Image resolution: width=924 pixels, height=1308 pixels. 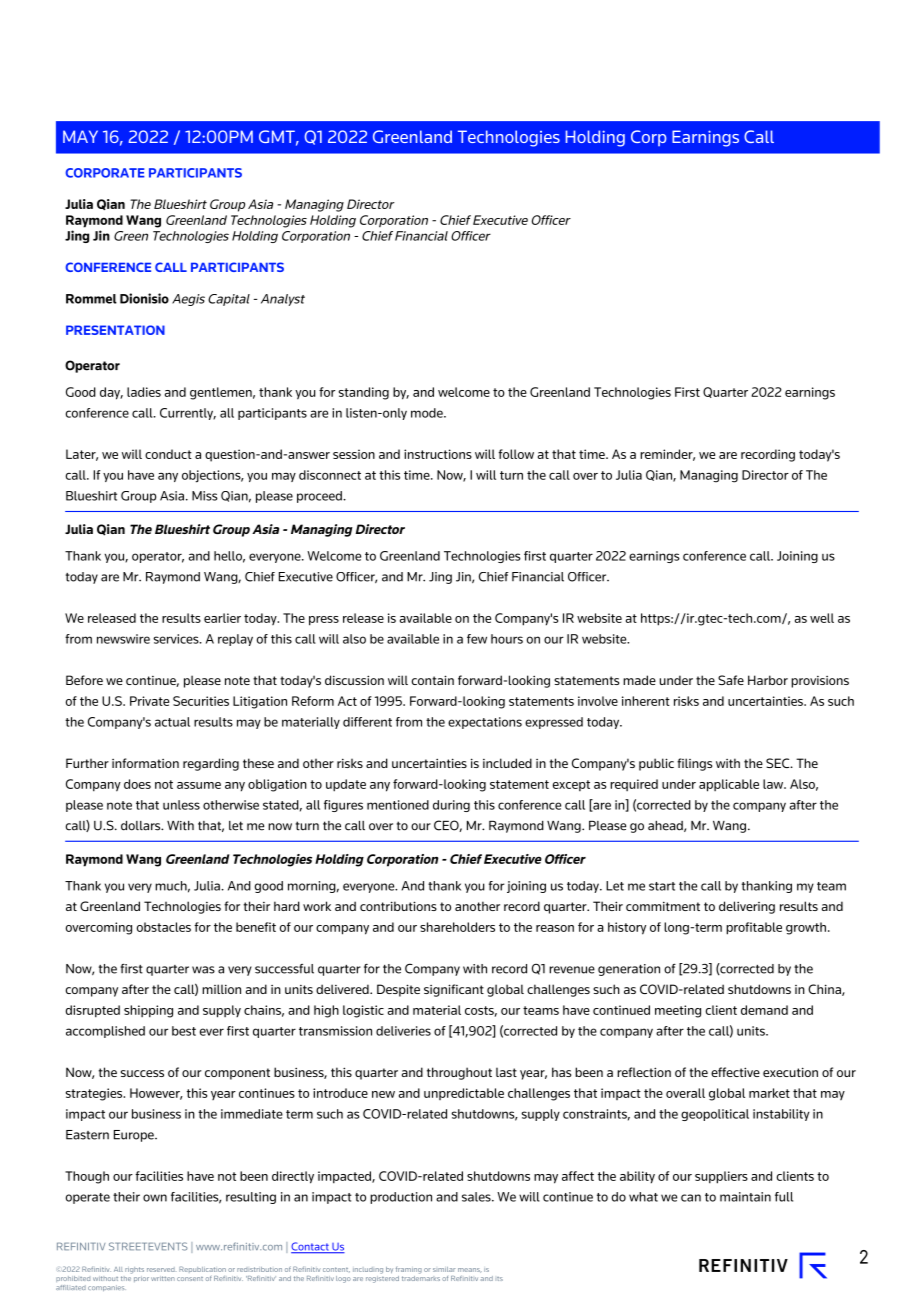 What do you see at coordinates (181, 805) in the page?
I see `unless` at bounding box center [181, 805].
